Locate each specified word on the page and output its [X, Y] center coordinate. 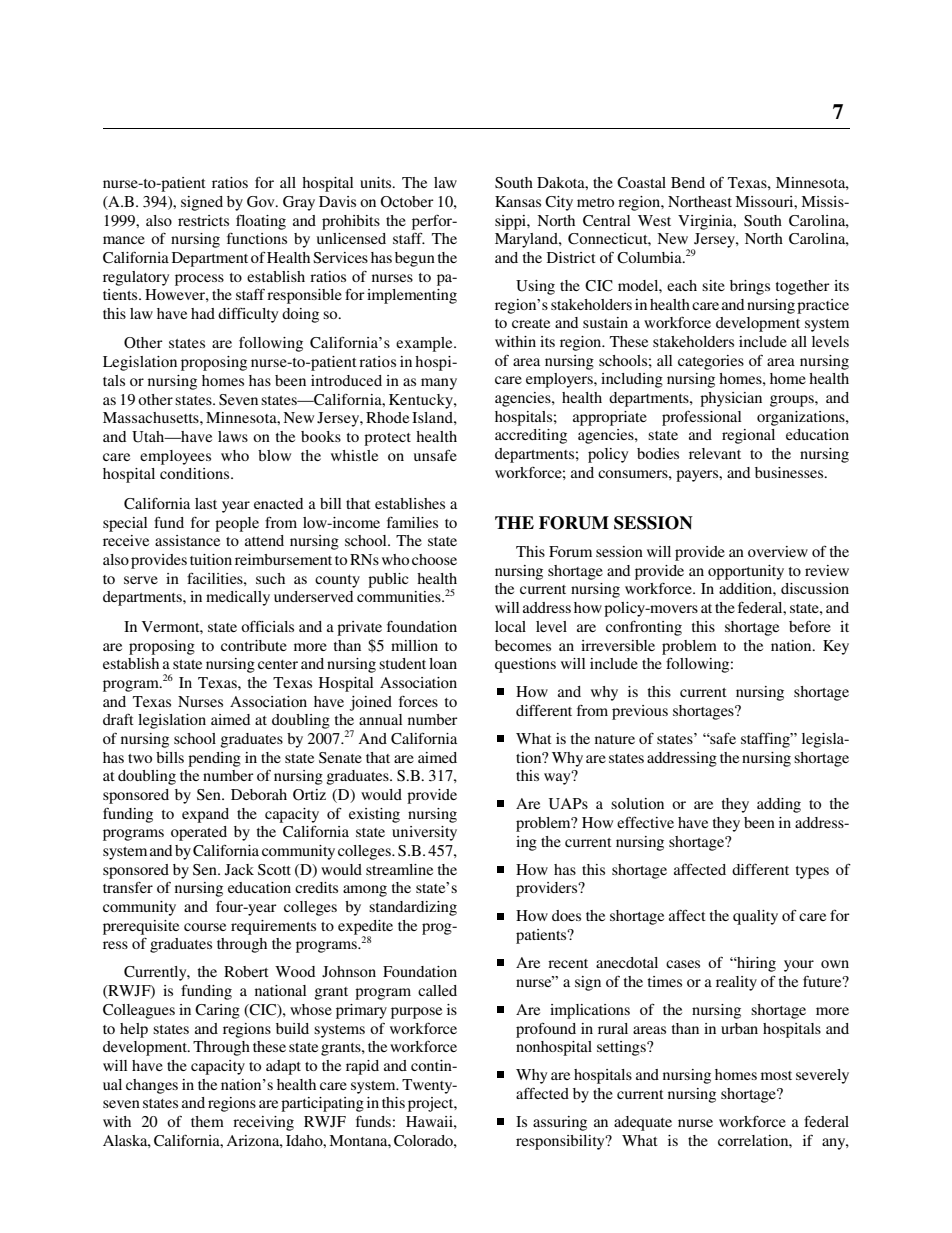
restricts [203, 220]
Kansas [518, 201]
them [207, 1121]
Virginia [706, 222]
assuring [560, 1123]
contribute [254, 645]
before [810, 626]
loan [443, 663]
